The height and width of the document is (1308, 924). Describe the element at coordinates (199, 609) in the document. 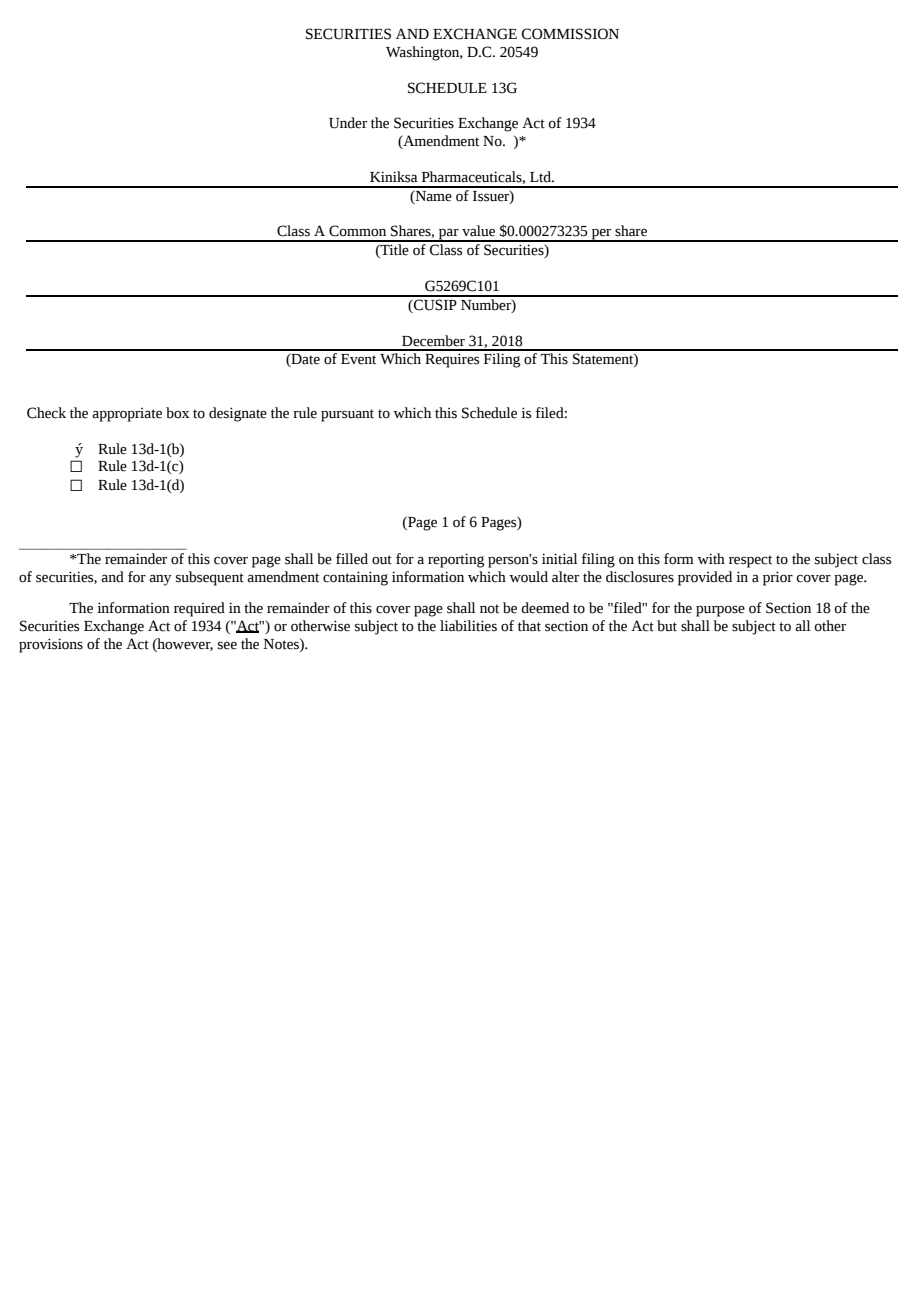

I see `required` at that location.
